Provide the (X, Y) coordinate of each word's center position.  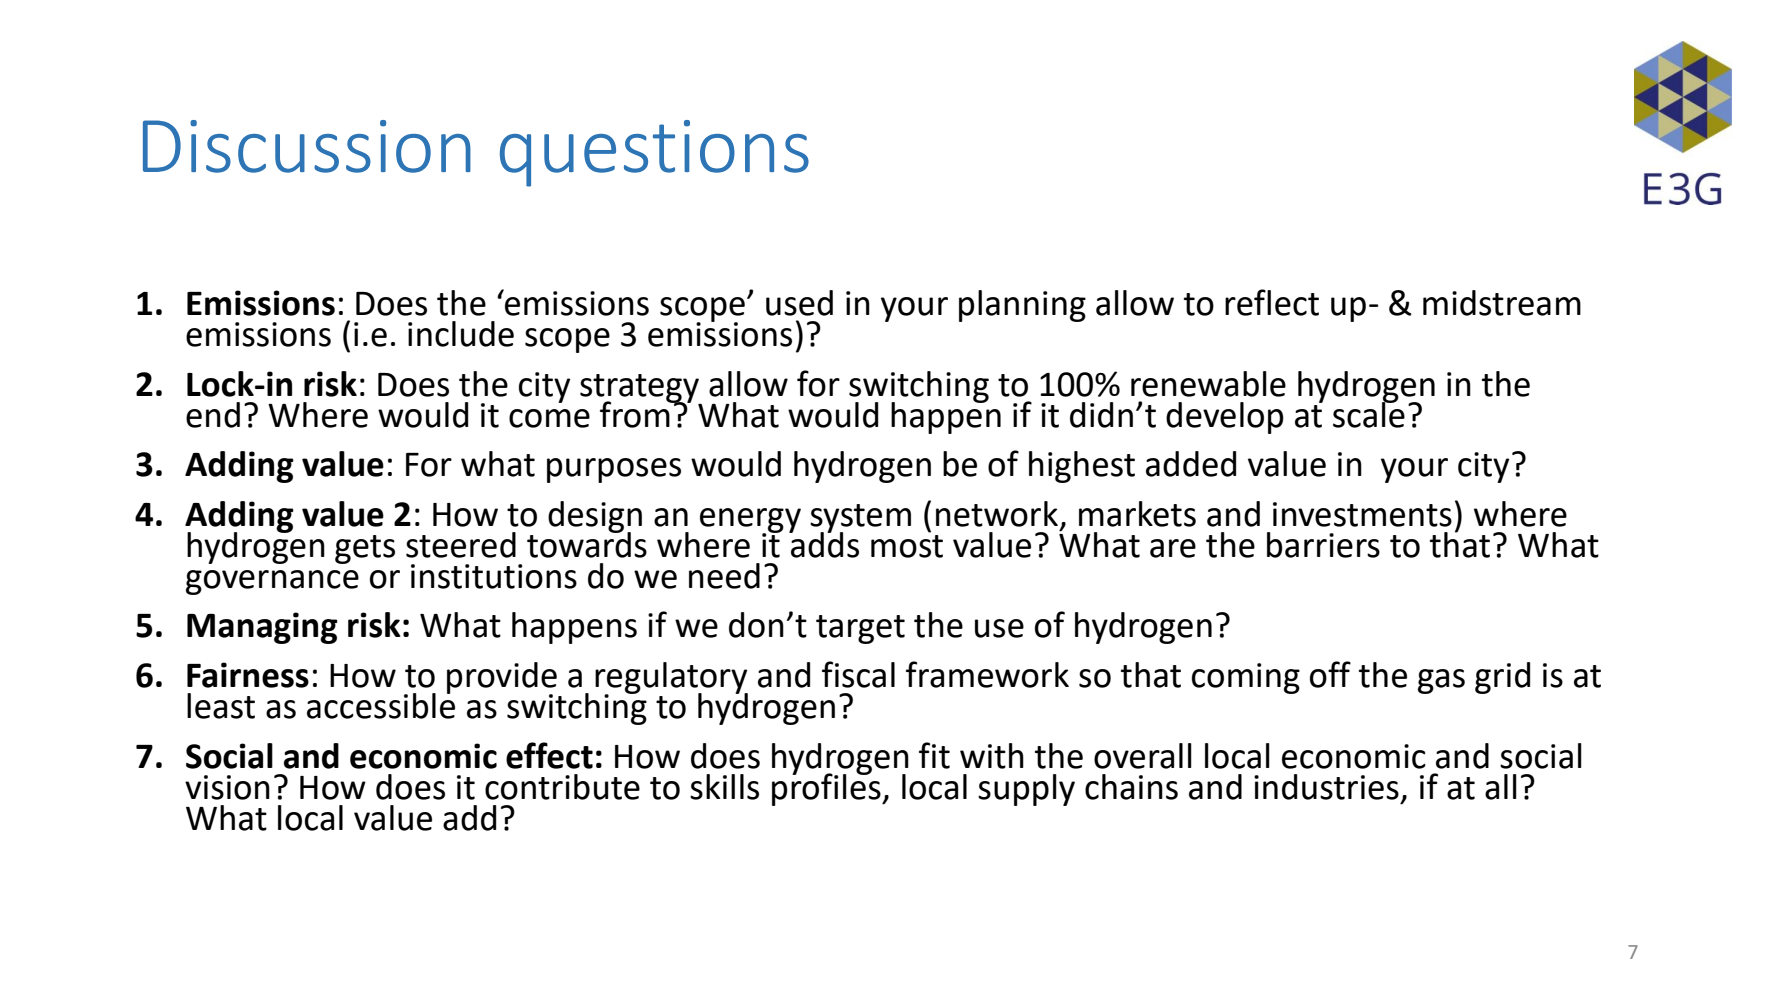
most (907, 546)
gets (365, 549)
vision (227, 787)
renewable (1208, 384)
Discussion (307, 146)
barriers (1323, 545)
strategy (641, 389)
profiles (827, 788)
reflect (1272, 302)
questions (654, 153)
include (461, 334)
